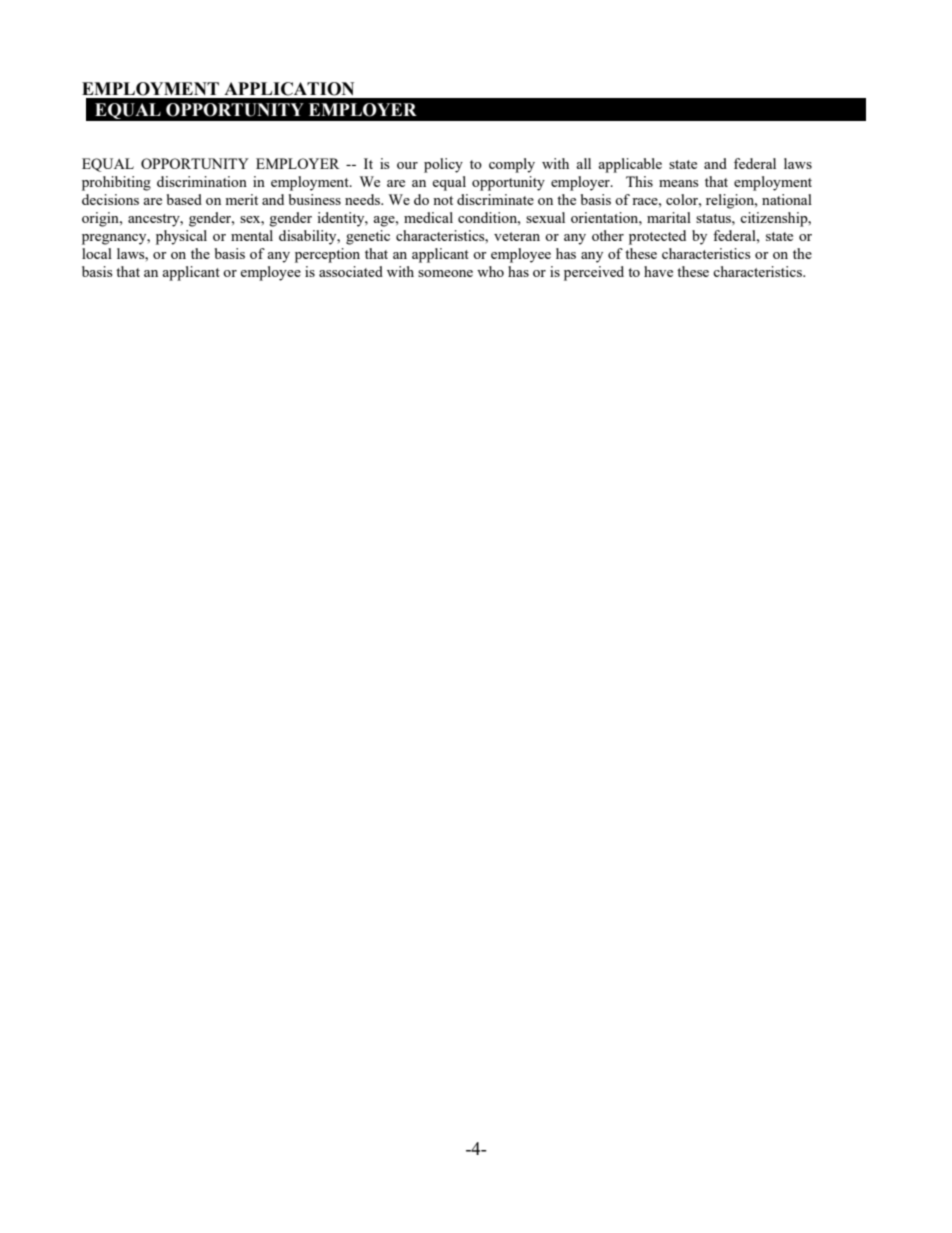  Describe the element at coordinates (181, 237) in the document. I see `physical` at that location.
